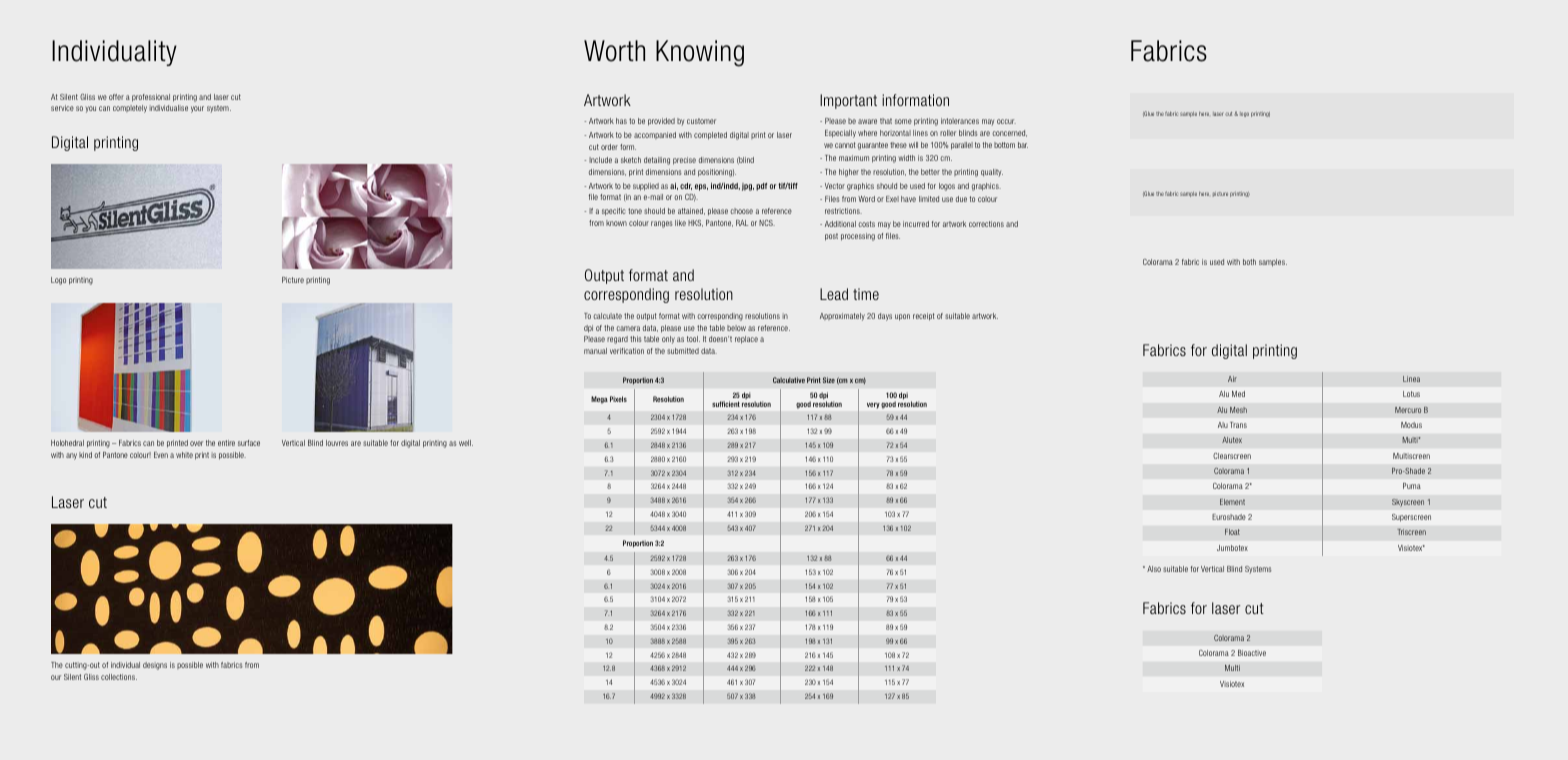 This screenshot has height=760, width=1568. I want to click on sufficient, so click(726, 404).
